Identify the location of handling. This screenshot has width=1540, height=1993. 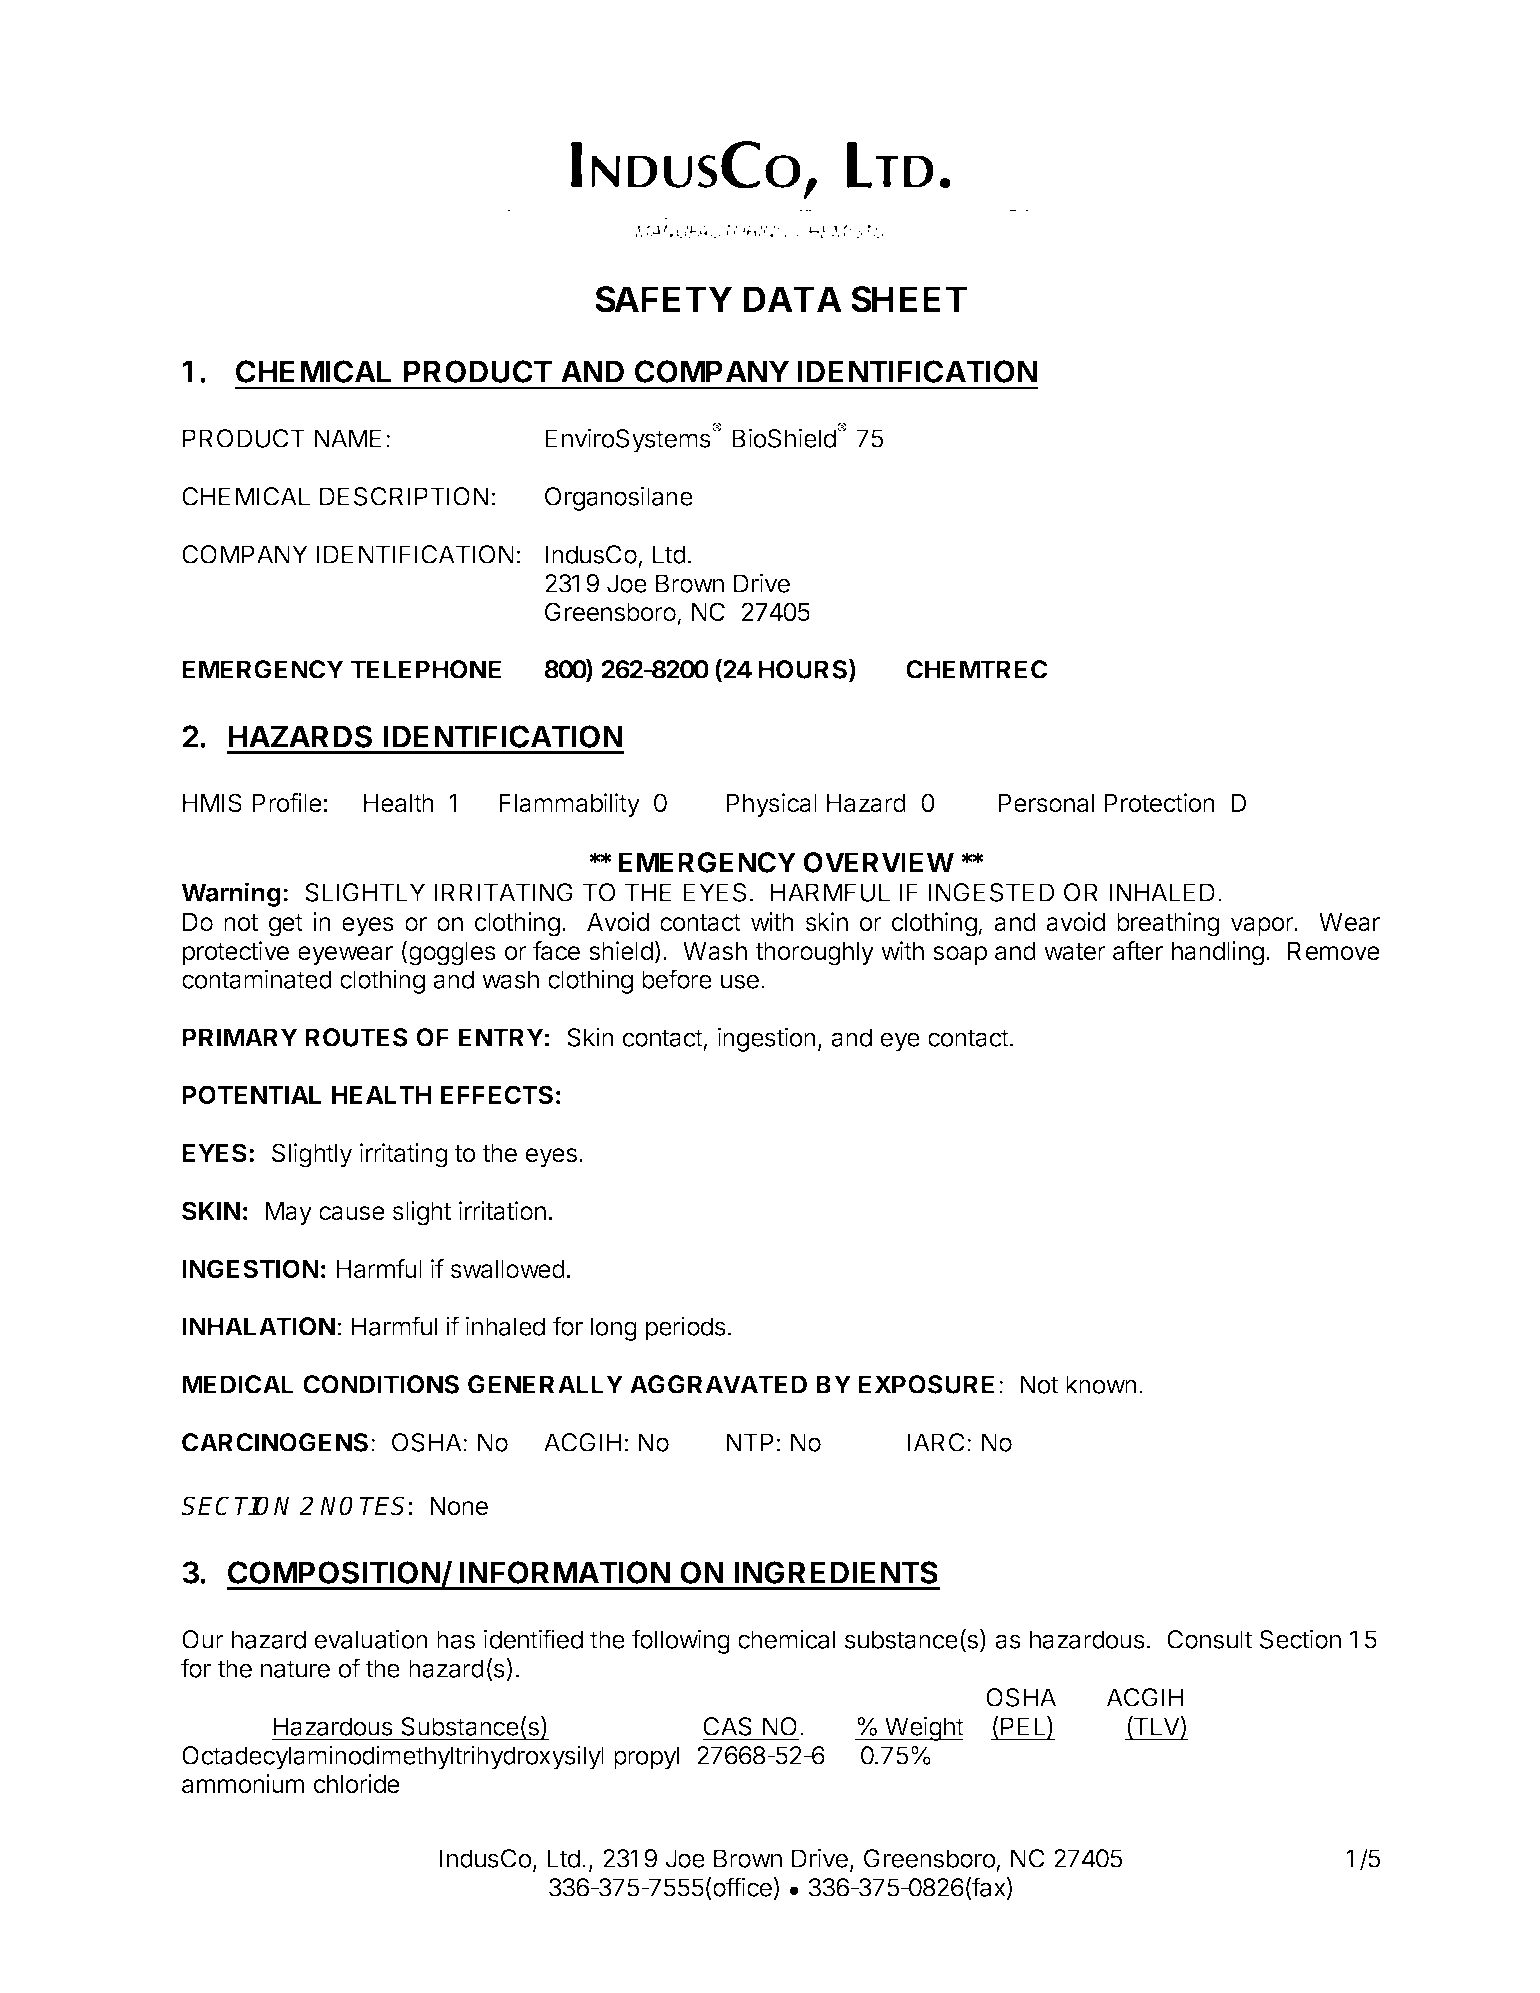
(1218, 953).
